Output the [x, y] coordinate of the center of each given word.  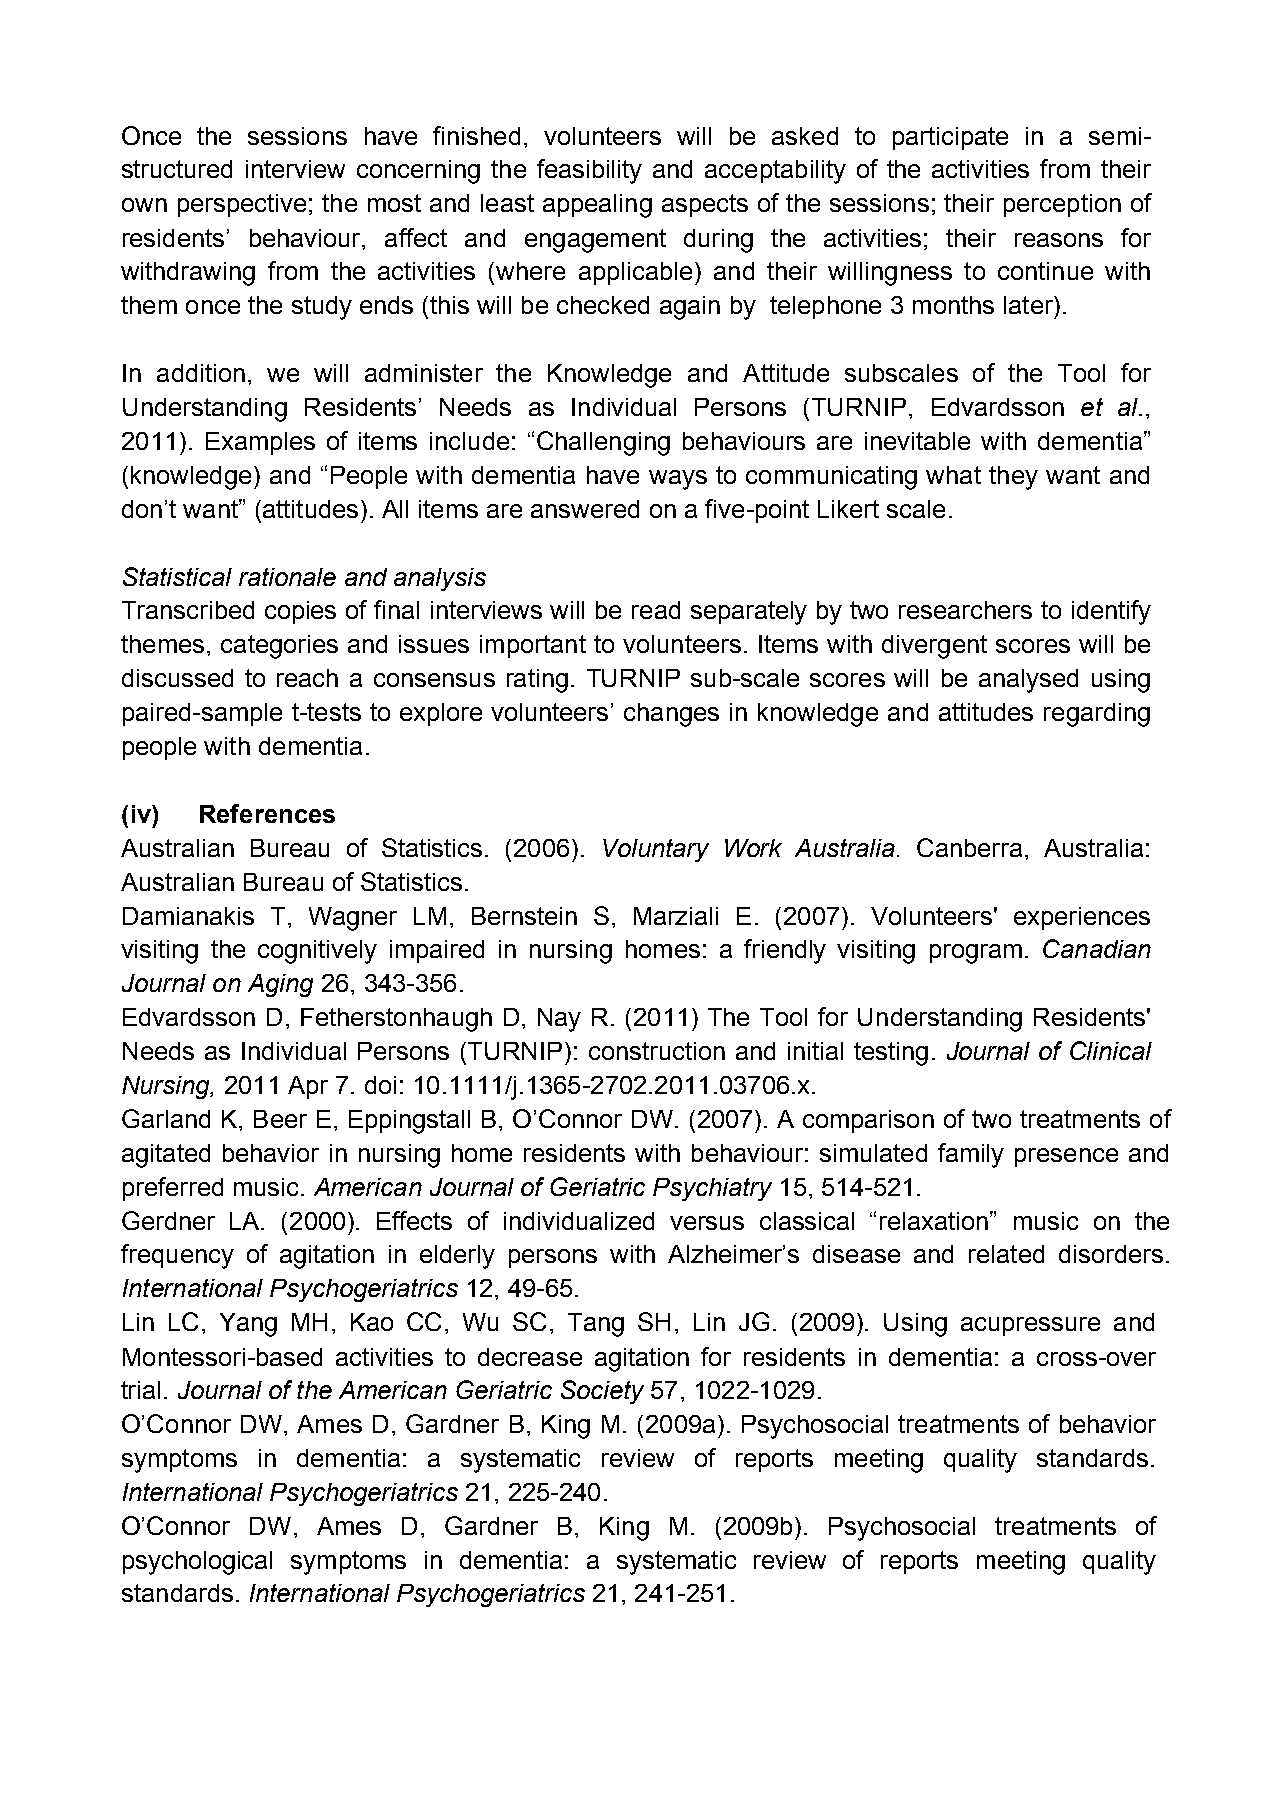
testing [891, 1054]
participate [950, 138]
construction [657, 1051]
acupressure [1030, 1326]
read [656, 610]
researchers [965, 610]
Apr [308, 1087]
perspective [242, 205]
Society [602, 1392]
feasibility [589, 171]
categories [279, 647]
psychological [197, 1563]
